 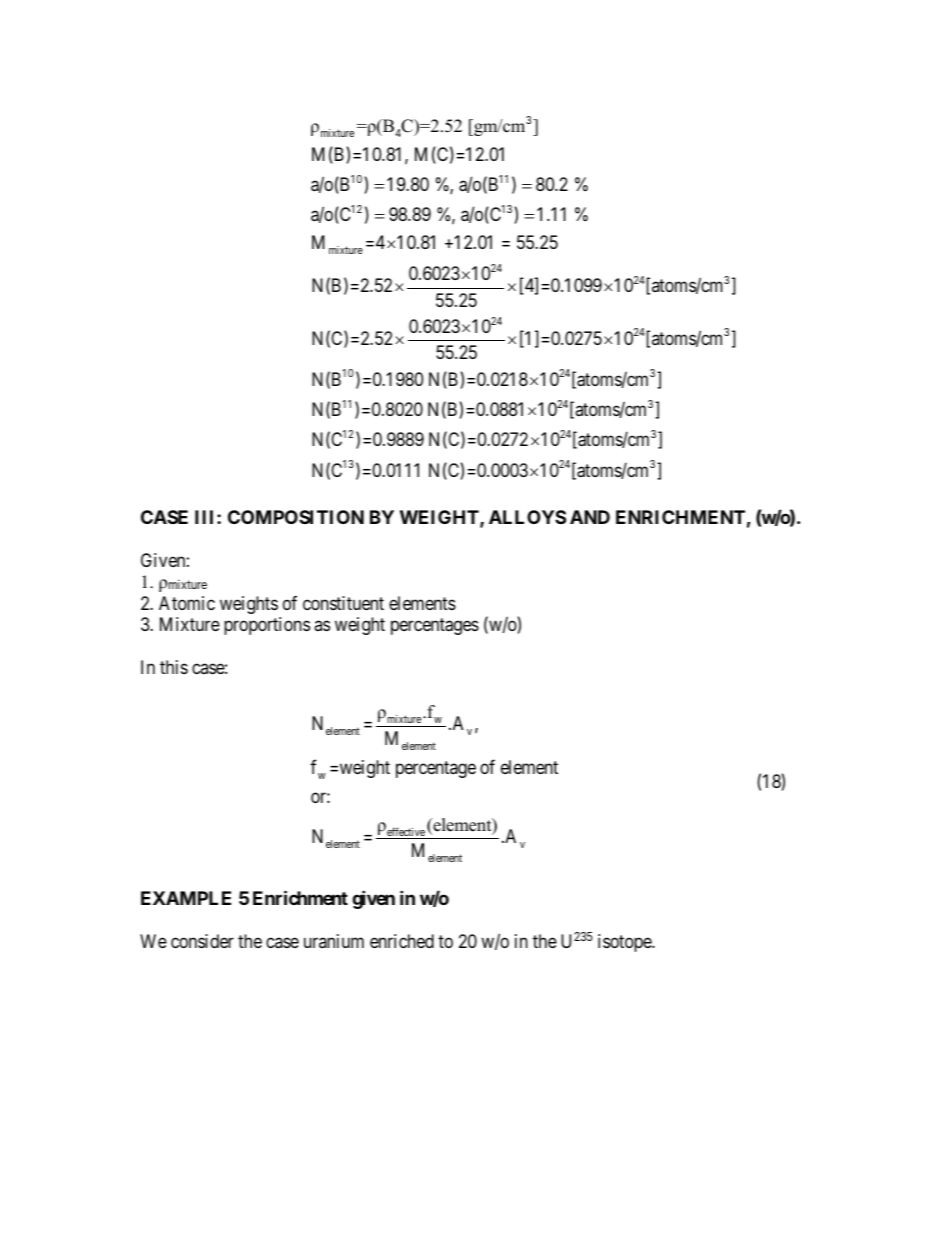 I want to click on effective, so click(x=406, y=833).
